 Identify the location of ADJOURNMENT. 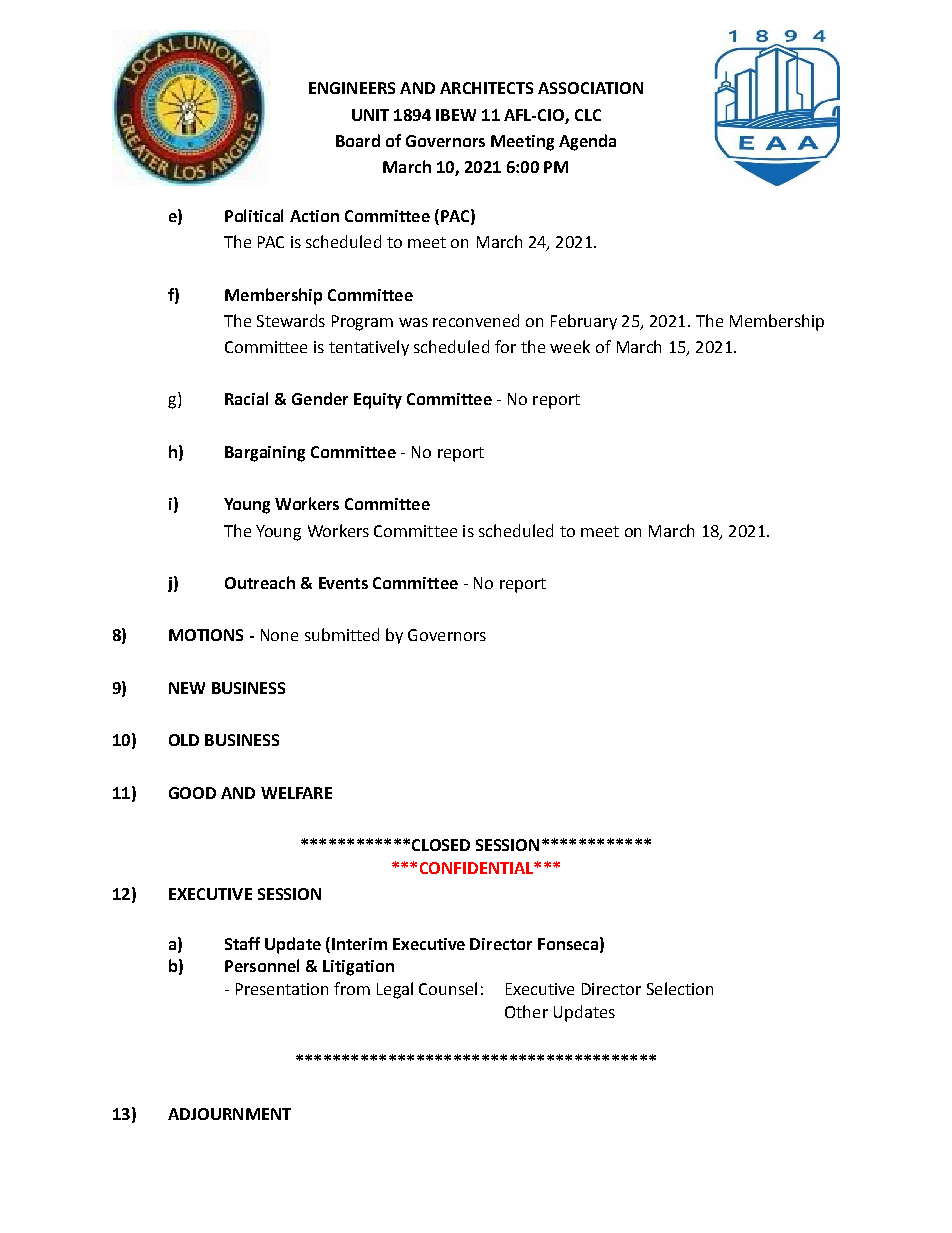
(229, 1114).
